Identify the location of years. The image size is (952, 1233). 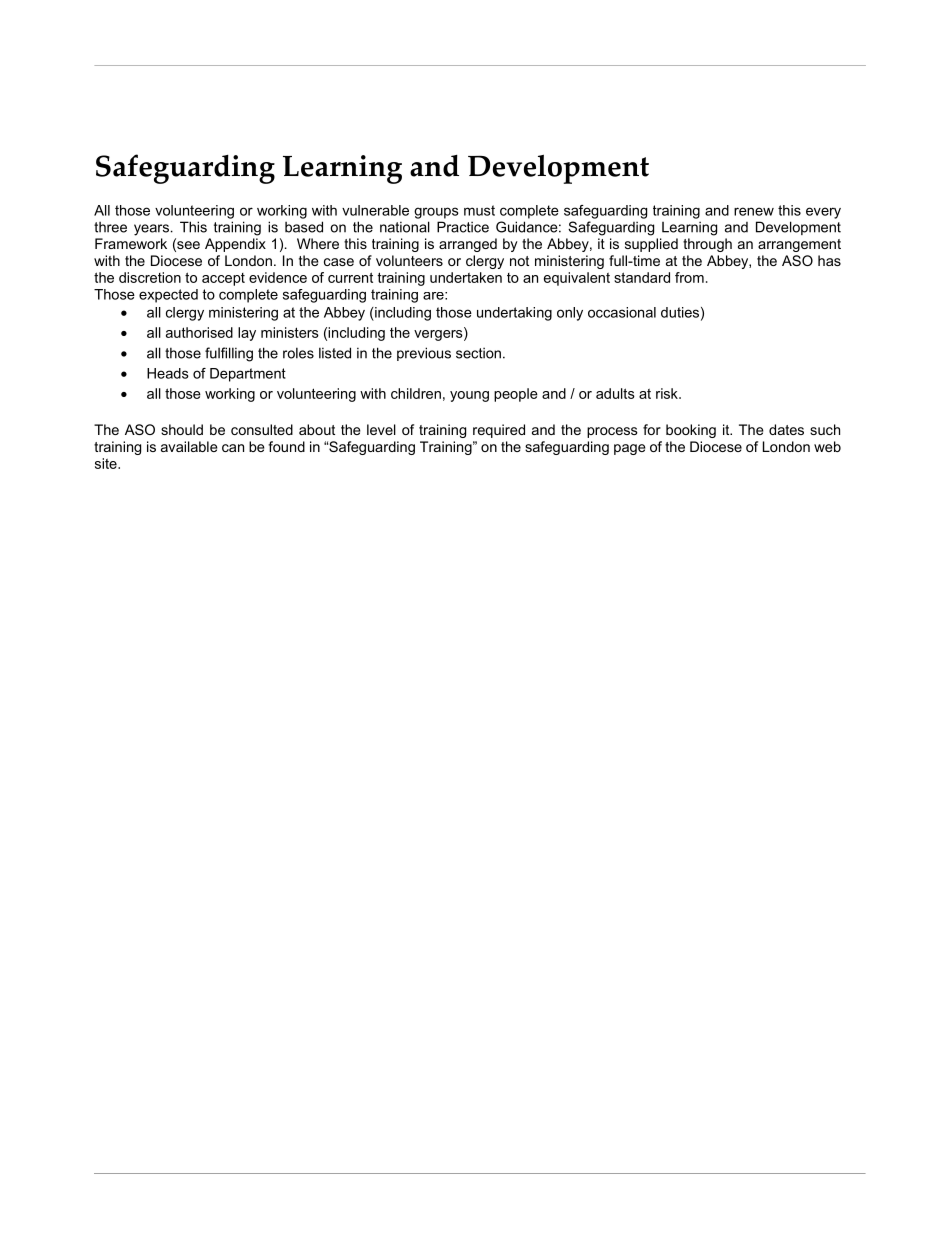
(151, 230).
